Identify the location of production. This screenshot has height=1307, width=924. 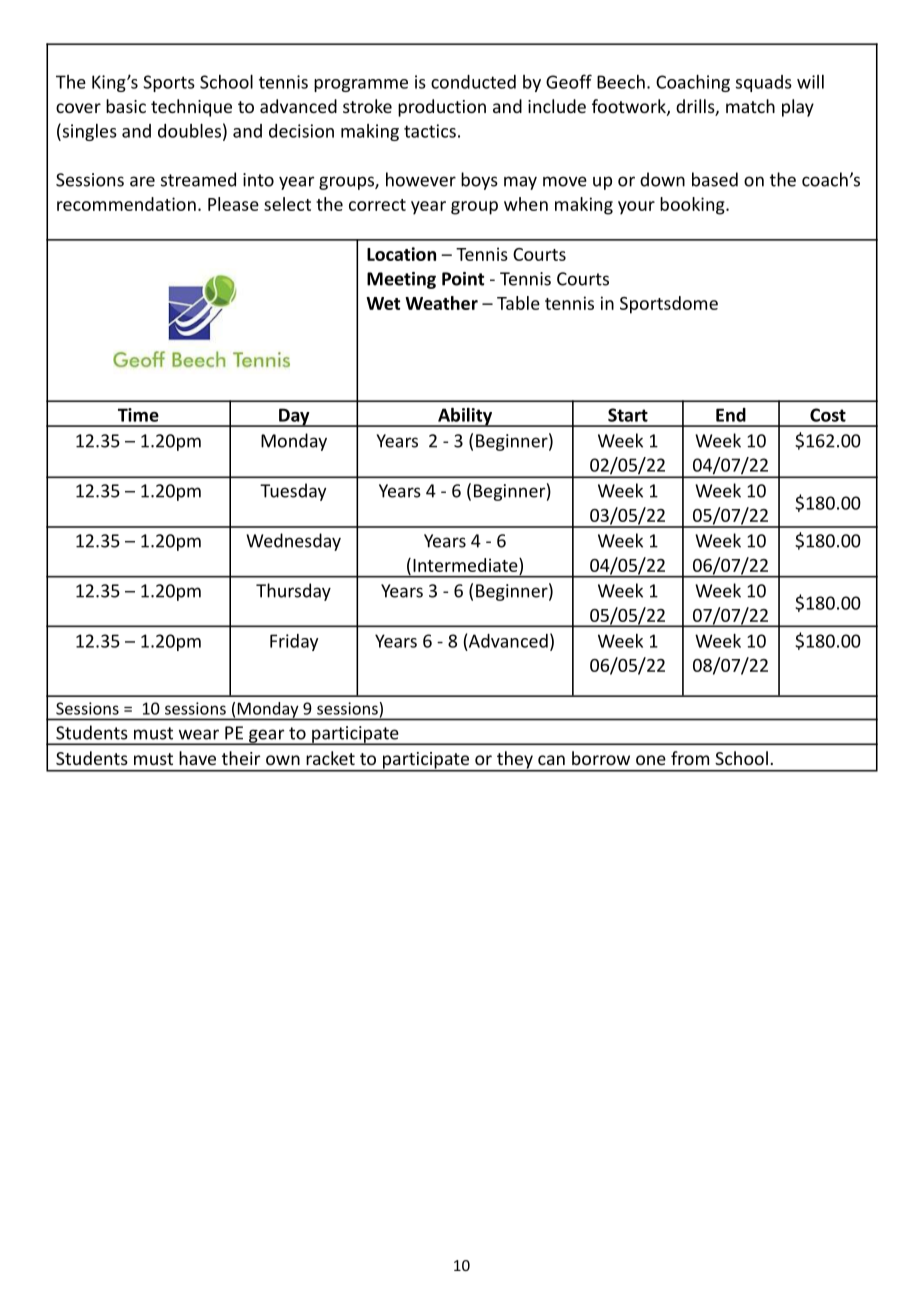
(442, 108).
